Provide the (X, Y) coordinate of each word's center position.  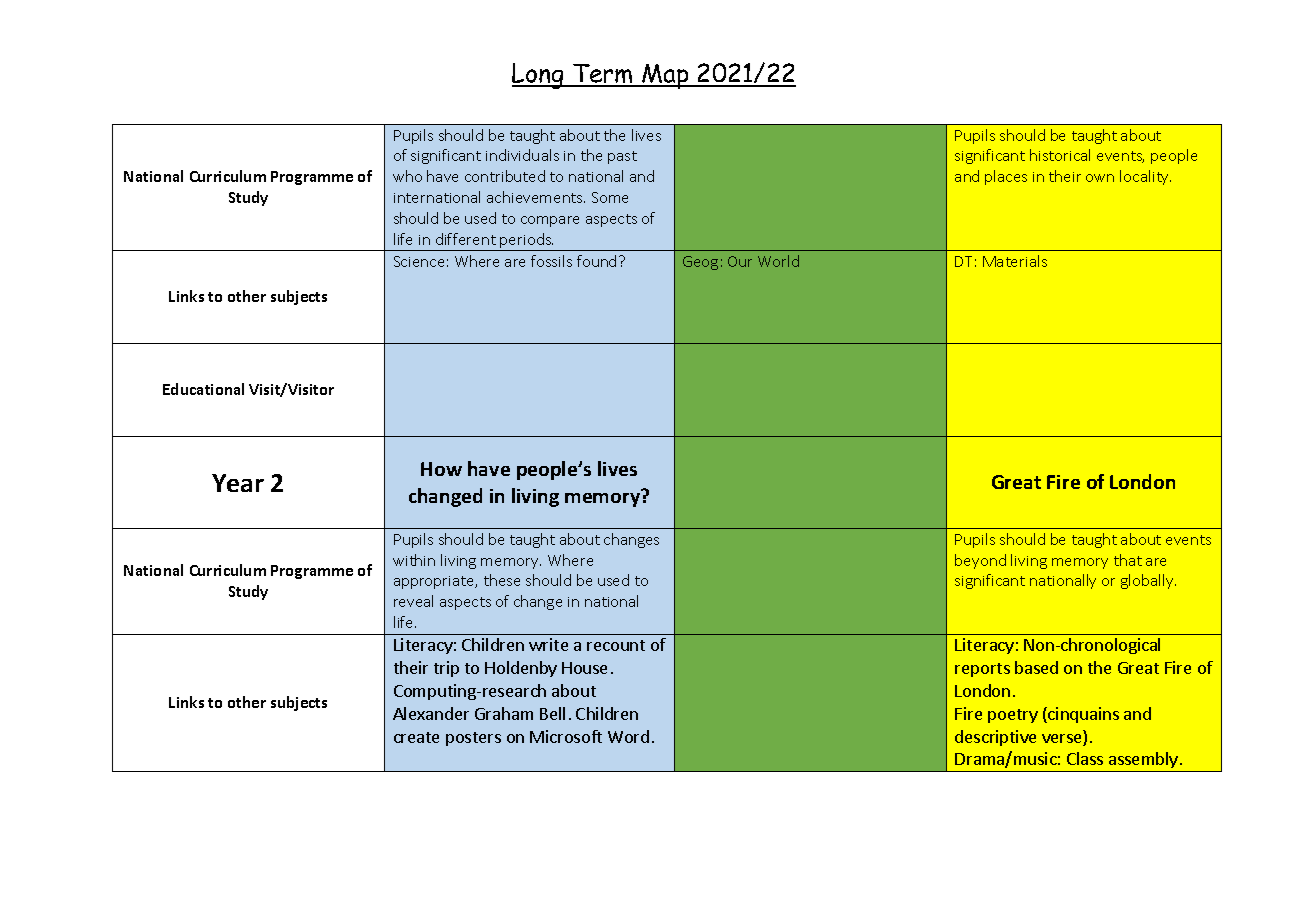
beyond (980, 561)
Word (628, 736)
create (416, 737)
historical (1060, 155)
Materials (1015, 261)
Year (238, 483)
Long (539, 76)
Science (419, 261)
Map (665, 76)
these (502, 580)
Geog (700, 263)
